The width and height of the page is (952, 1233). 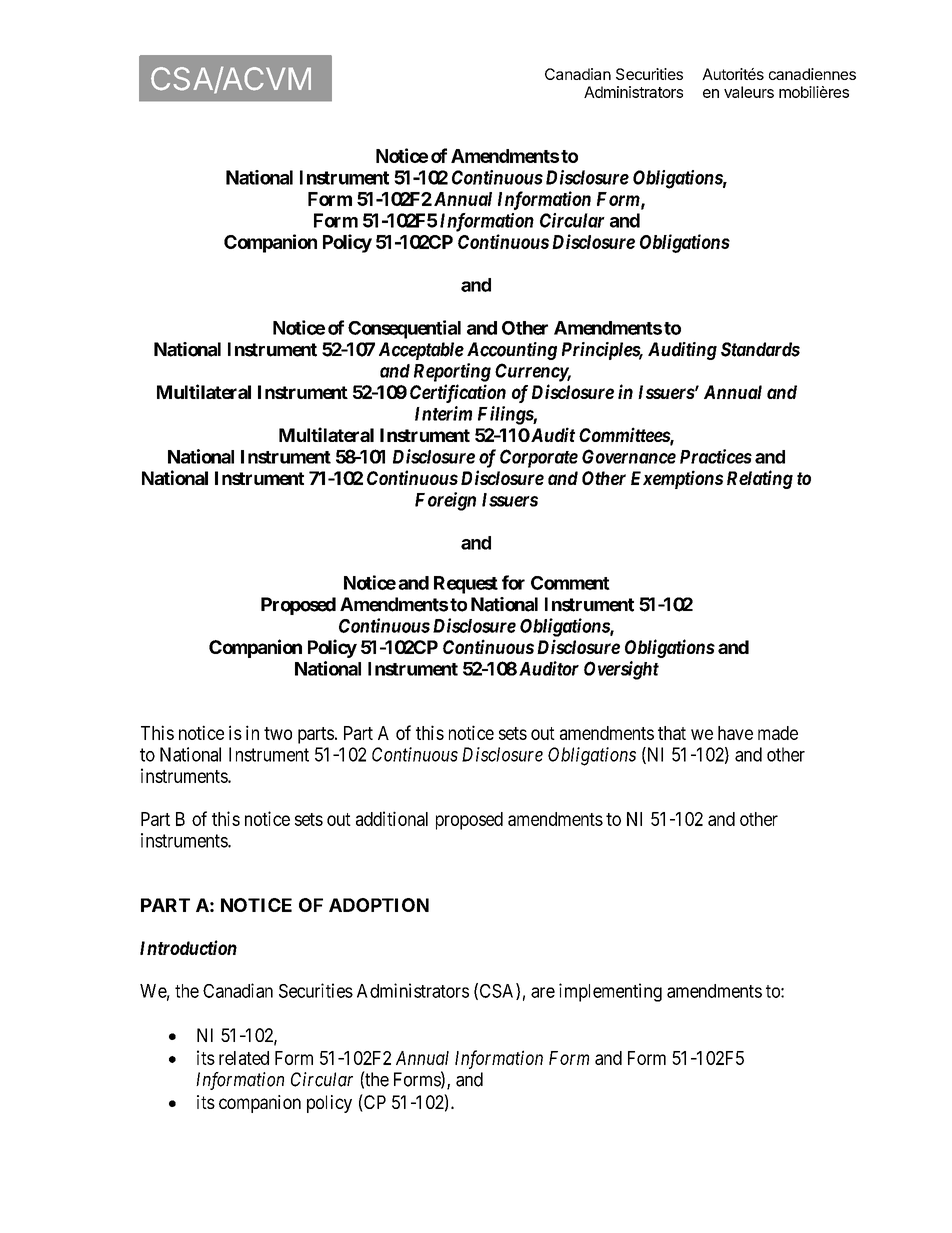 I want to click on that, so click(x=672, y=733).
